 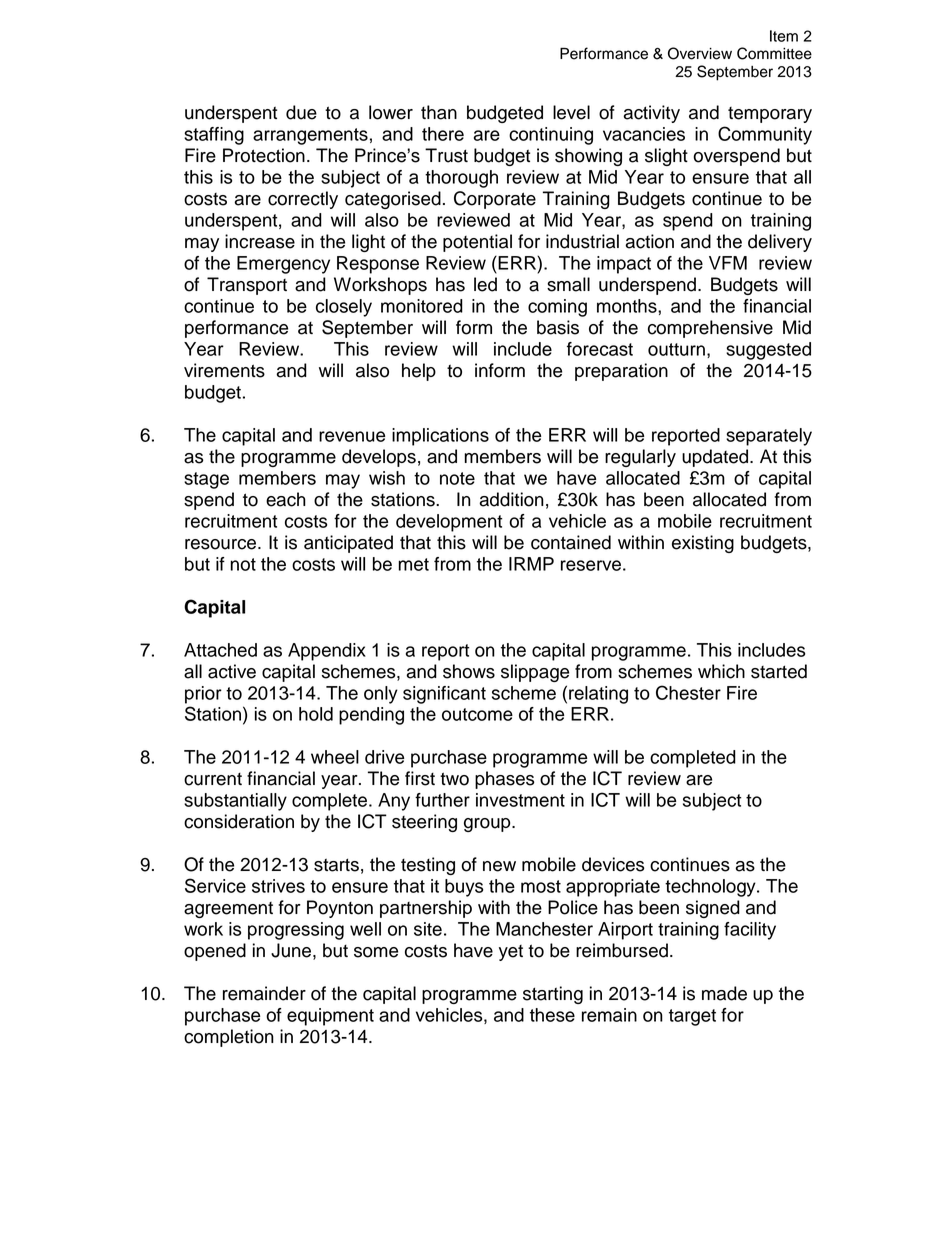 What do you see at coordinates (247, 286) in the document?
I see `Transport` at bounding box center [247, 286].
